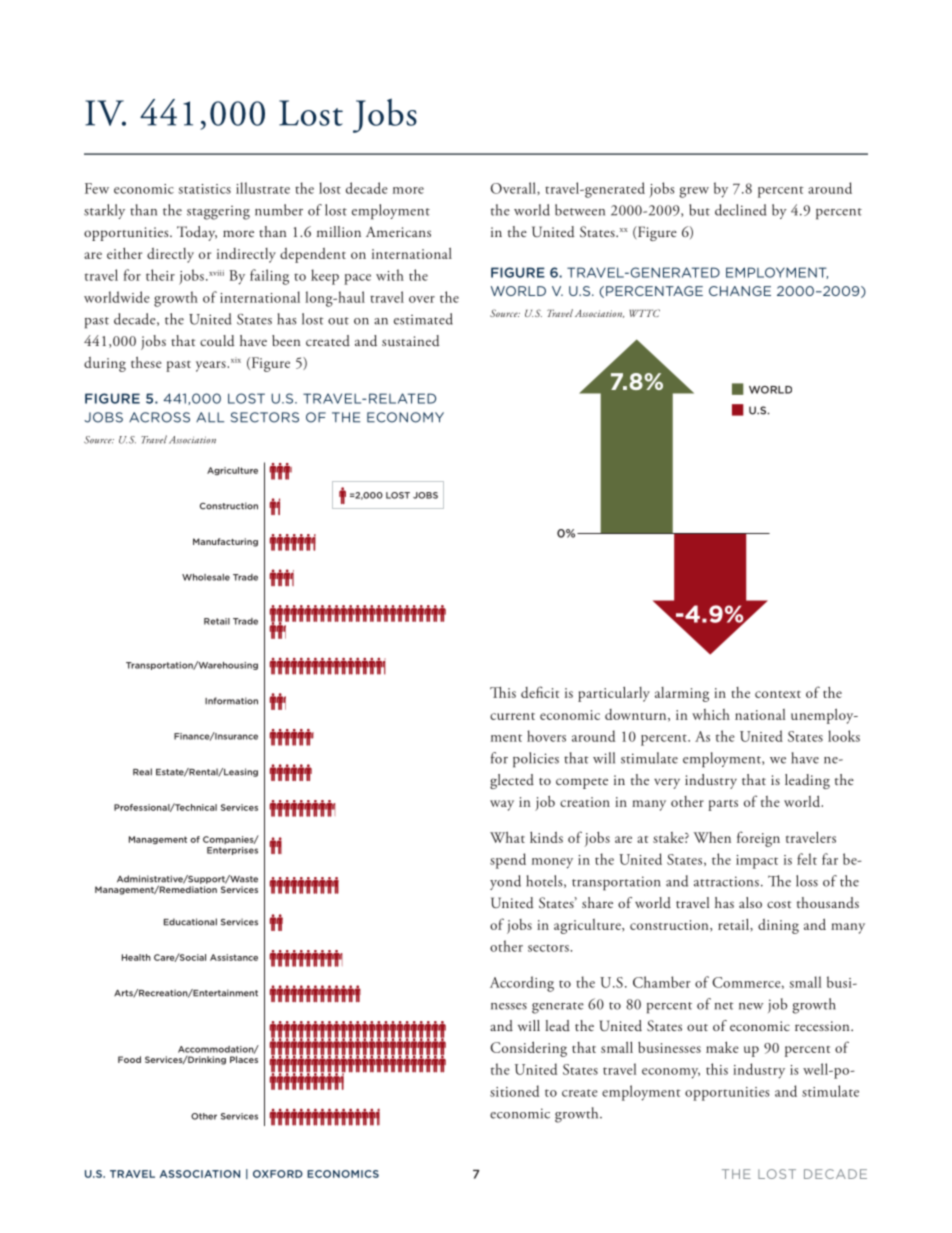  Describe the element at coordinates (197, 233) in the screenshot. I see `Today` at that location.
